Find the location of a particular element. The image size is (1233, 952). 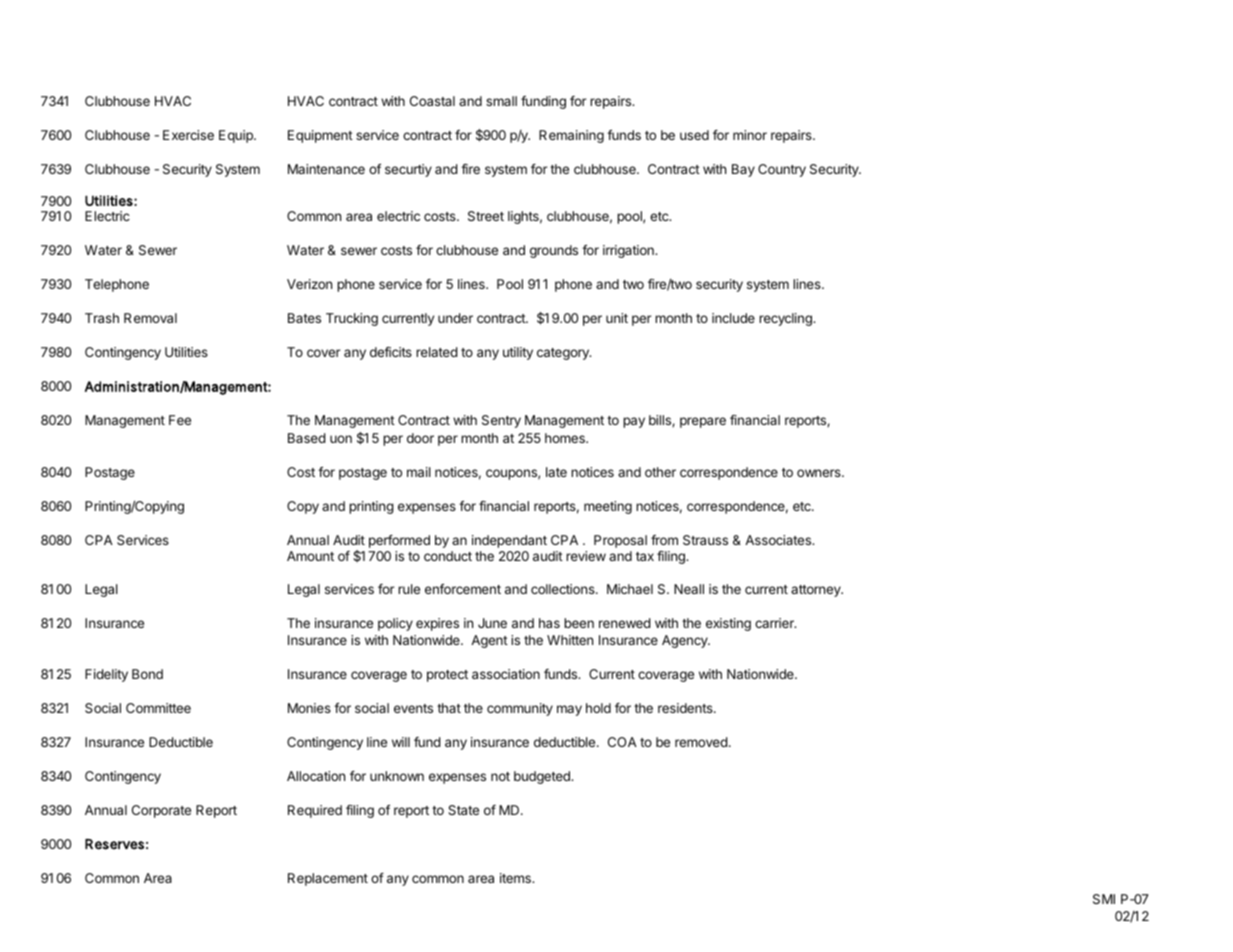

items is located at coordinates (517, 878).
